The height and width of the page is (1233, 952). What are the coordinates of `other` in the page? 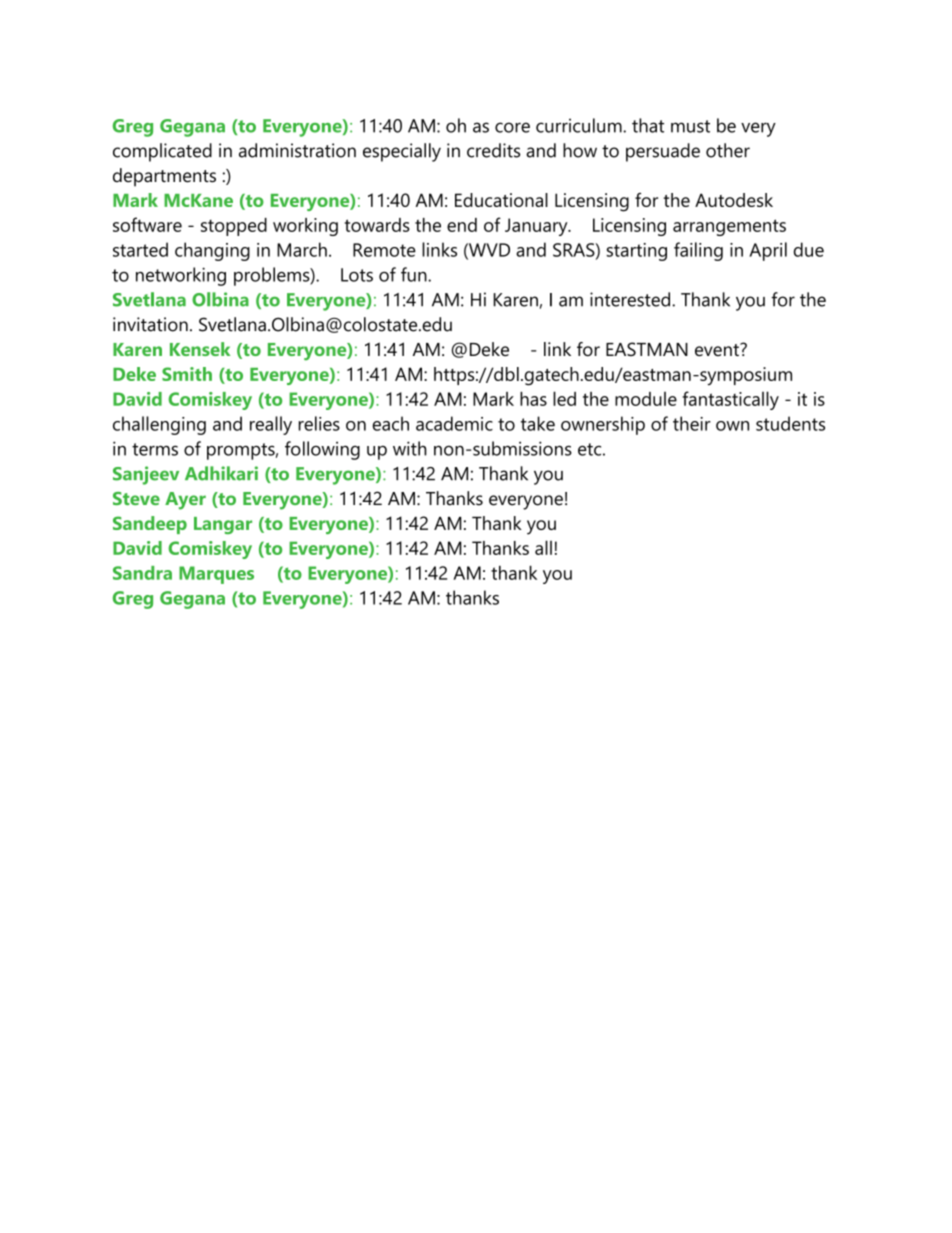 It's located at (728, 150).
